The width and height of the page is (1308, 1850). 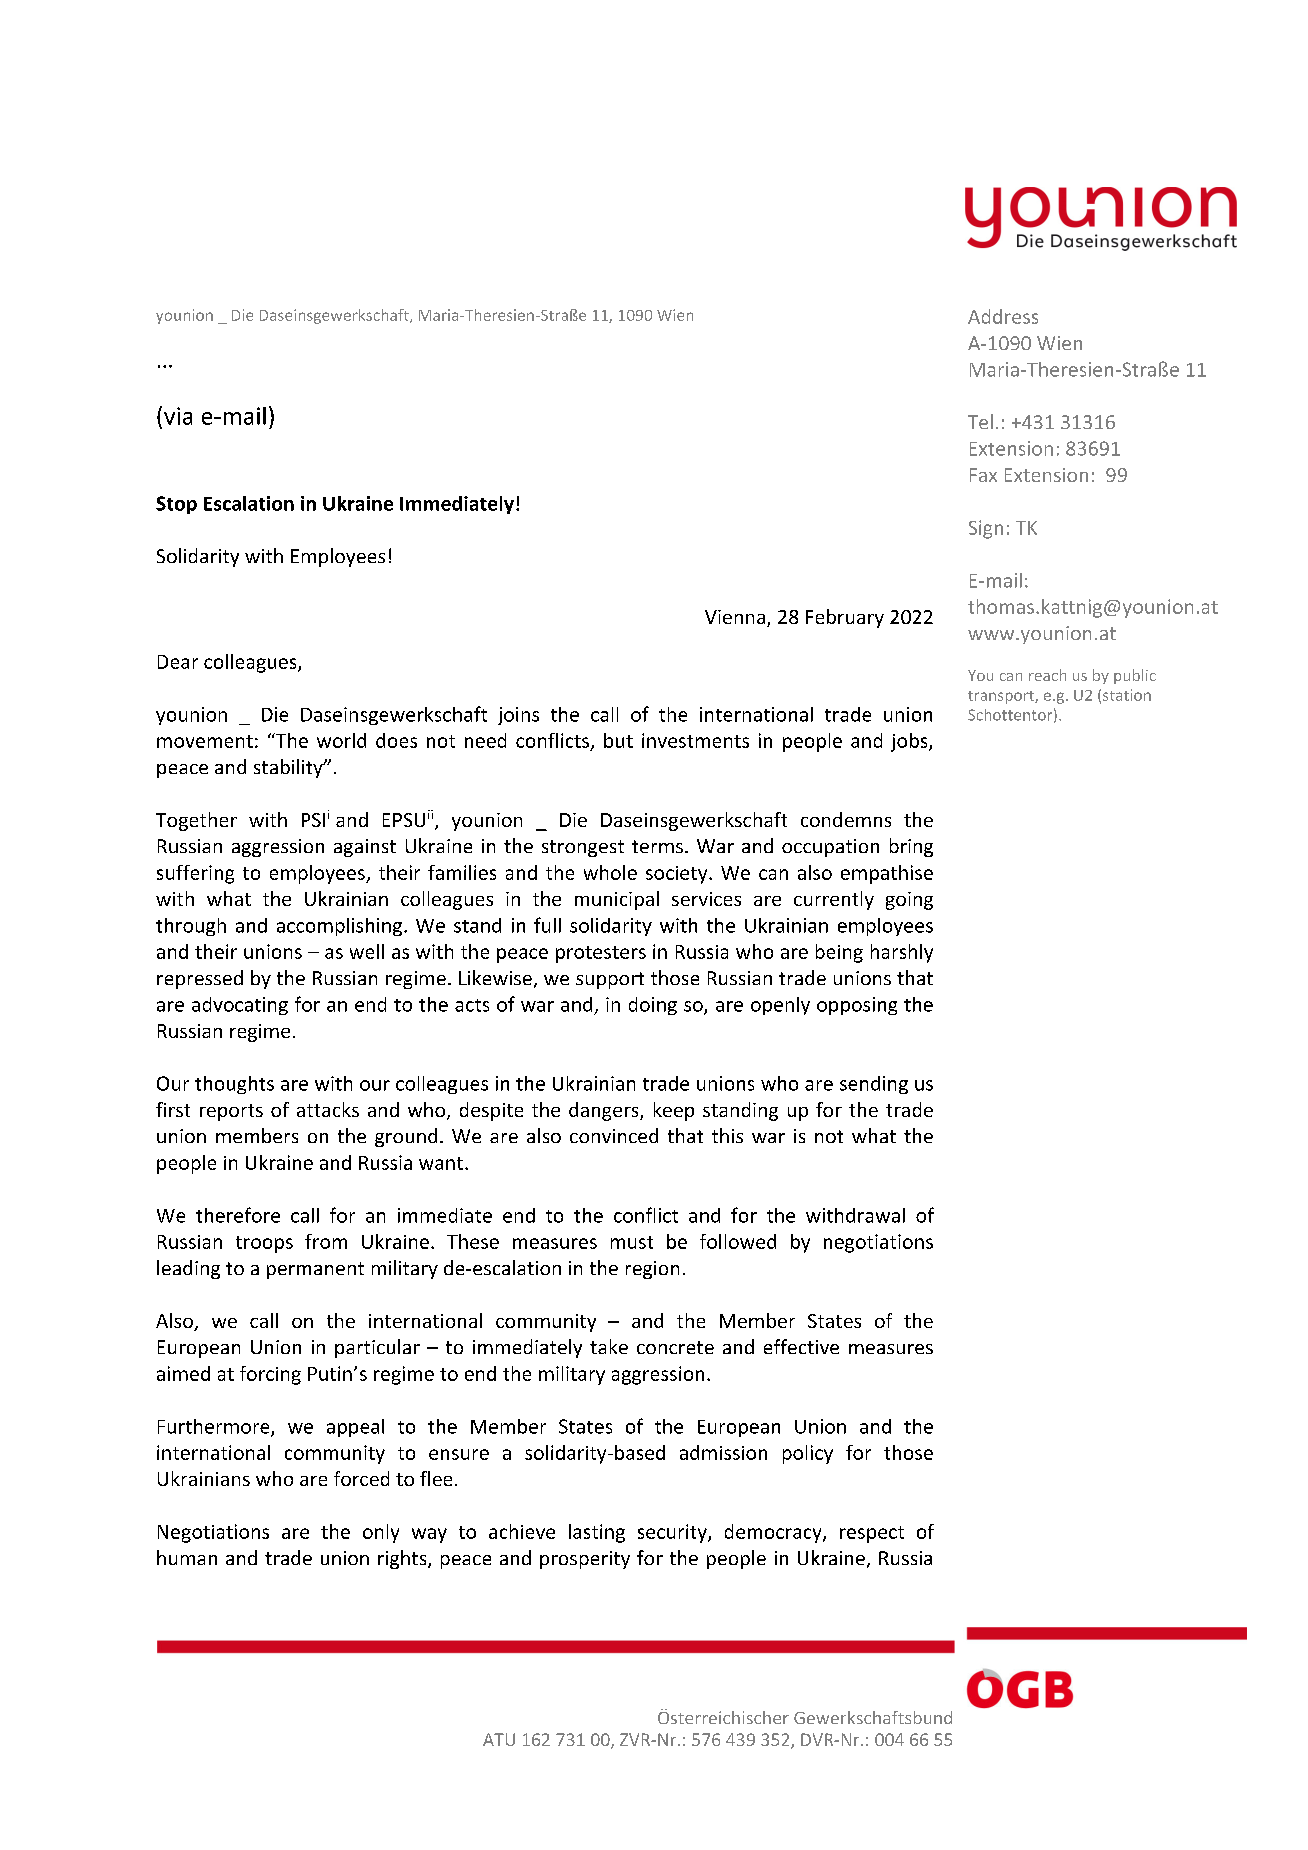 I want to click on respect, so click(x=872, y=1534).
